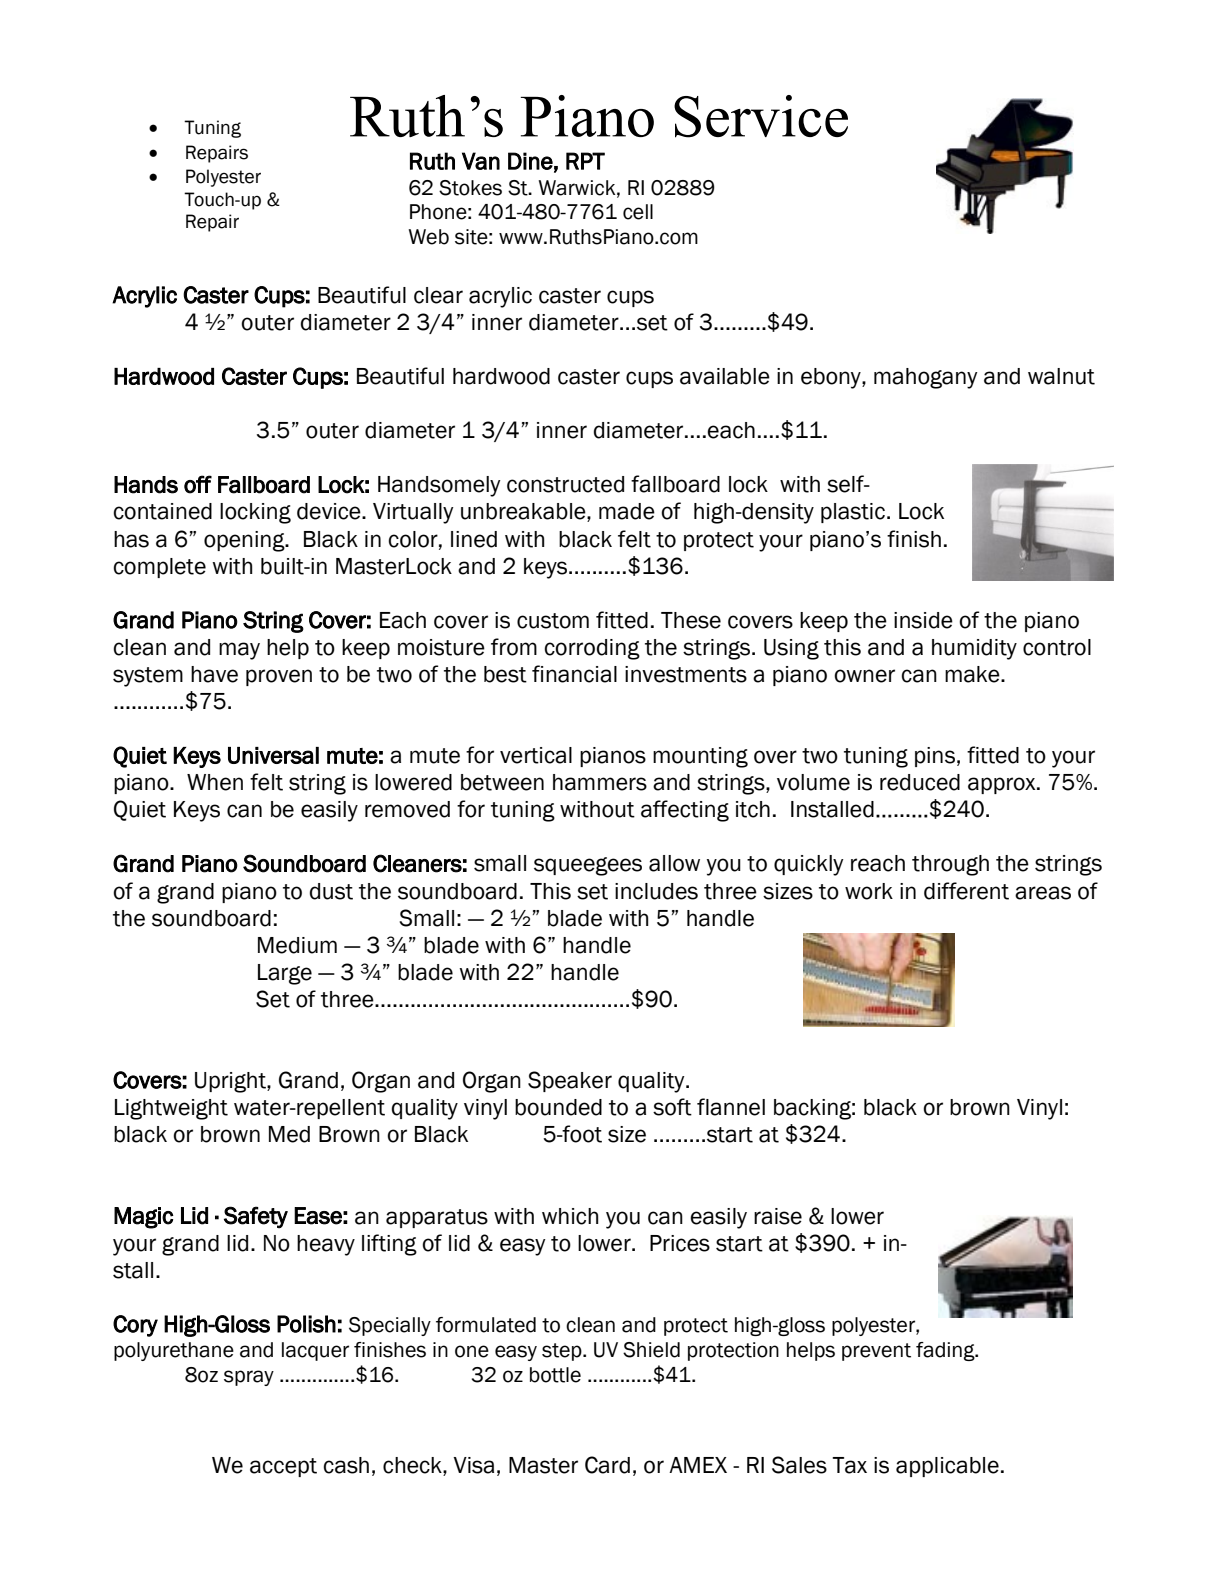 Image resolution: width=1217 pixels, height=1576 pixels. I want to click on Service, so click(761, 116).
